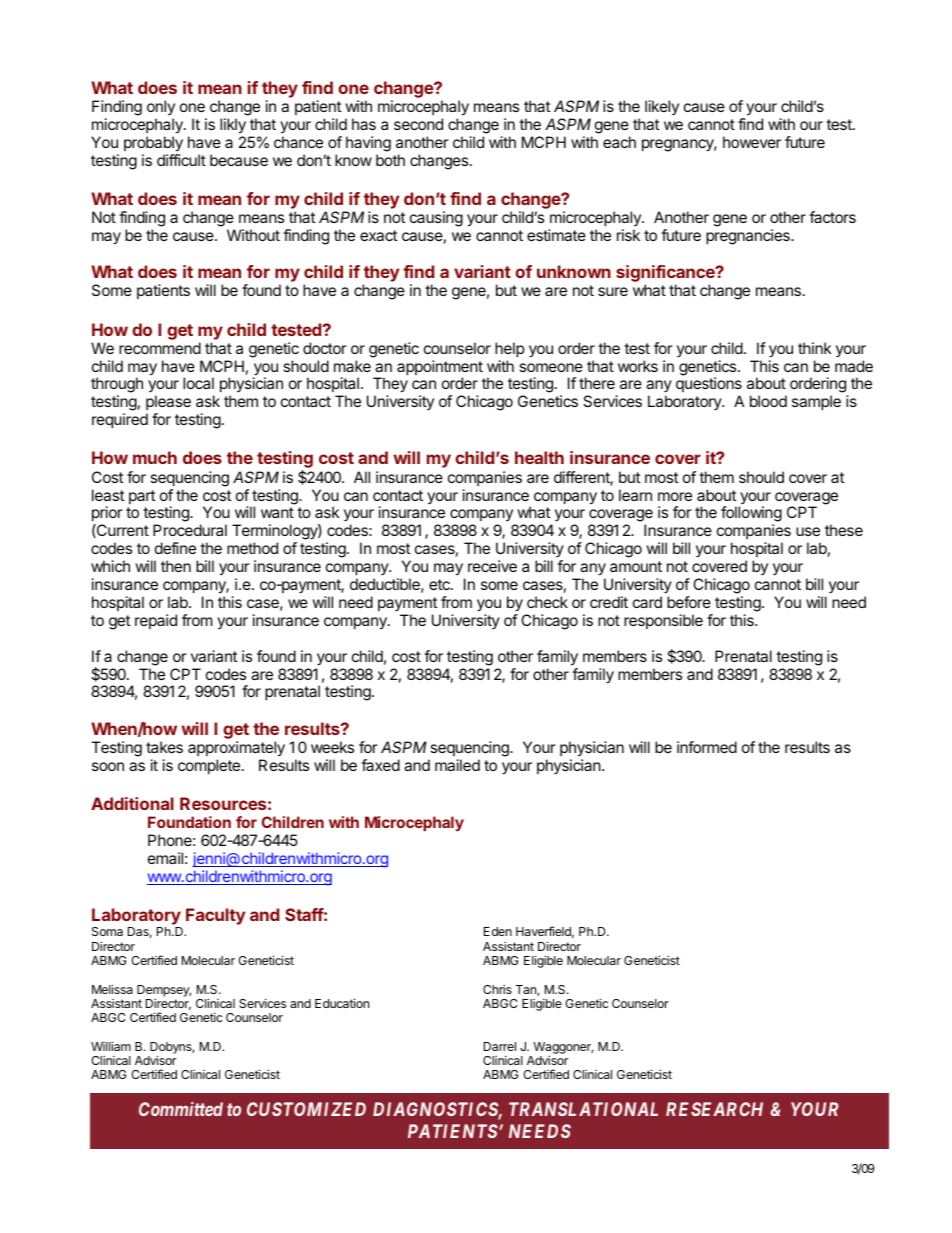 Image resolution: width=952 pixels, height=1233 pixels. I want to click on blood, so click(768, 401).
